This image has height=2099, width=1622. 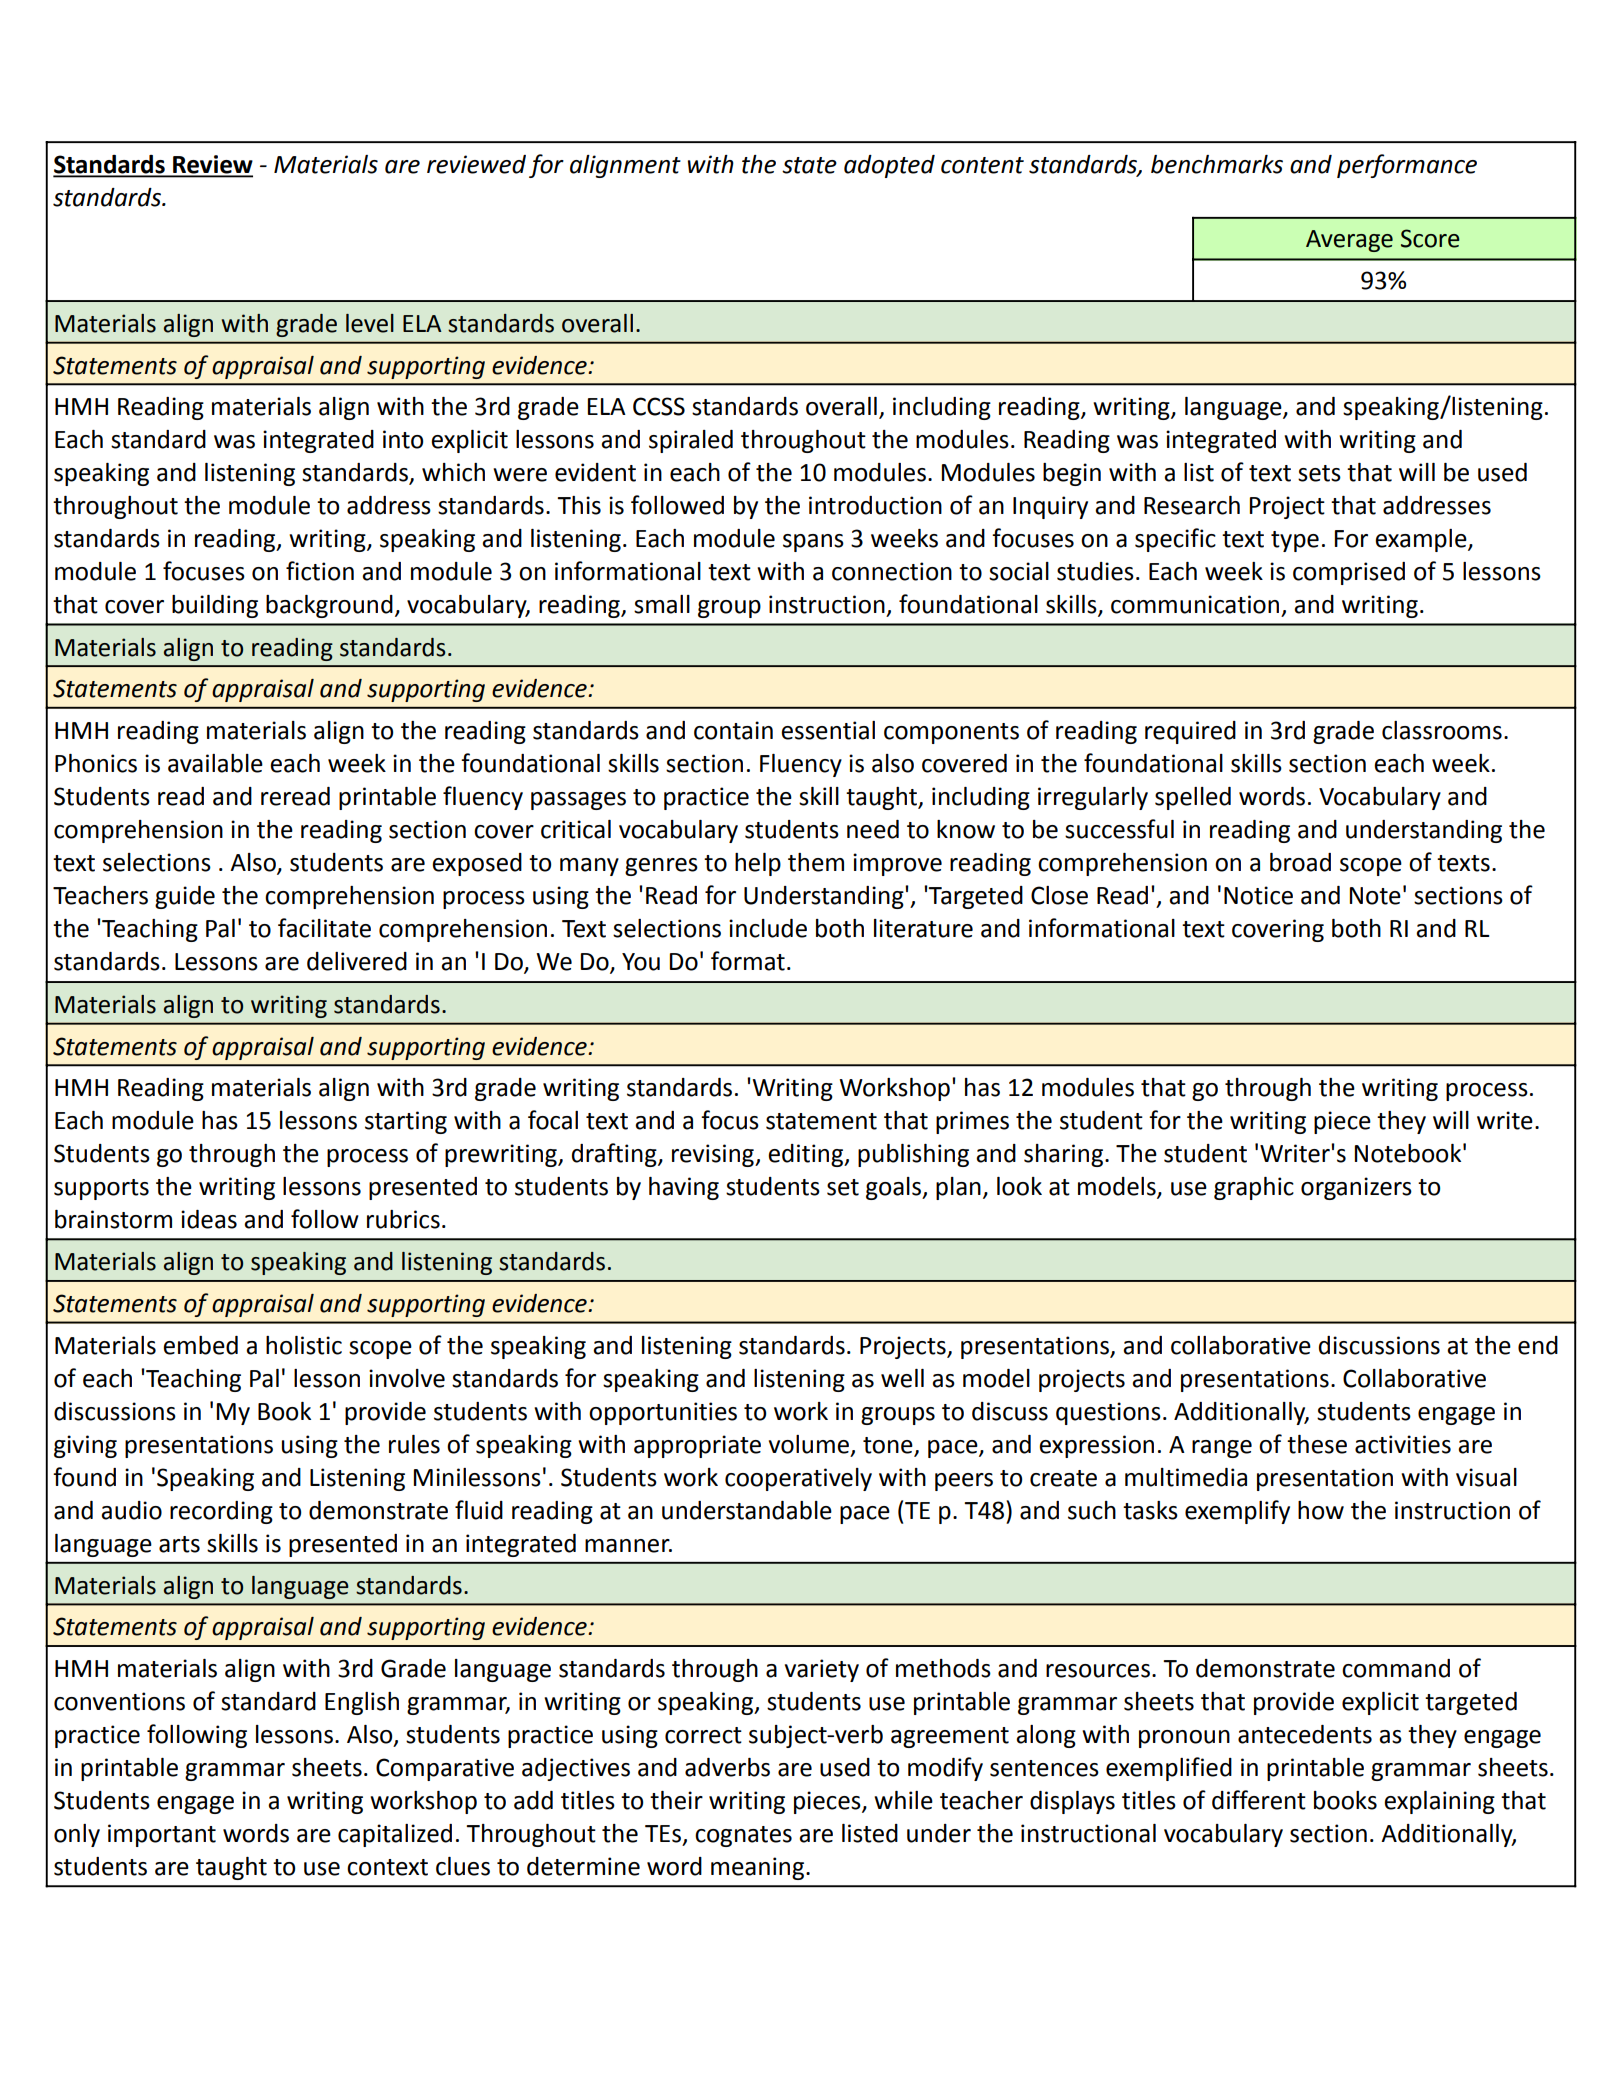 I want to click on explaining, so click(x=1439, y=1802).
